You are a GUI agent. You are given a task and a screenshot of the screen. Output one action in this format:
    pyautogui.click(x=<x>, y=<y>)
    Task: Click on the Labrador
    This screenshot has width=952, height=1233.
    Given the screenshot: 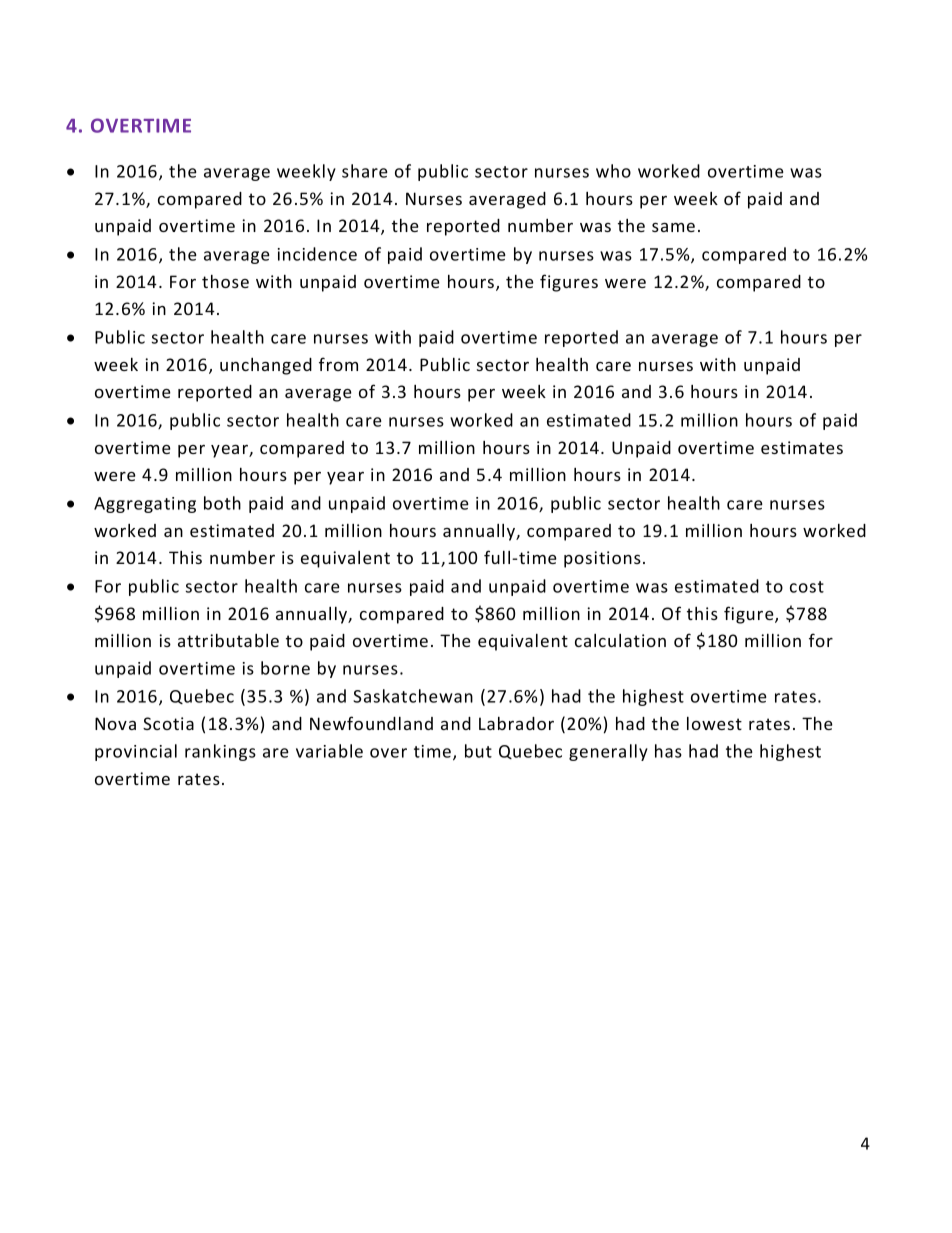 What is the action you would take?
    pyautogui.click(x=516, y=723)
